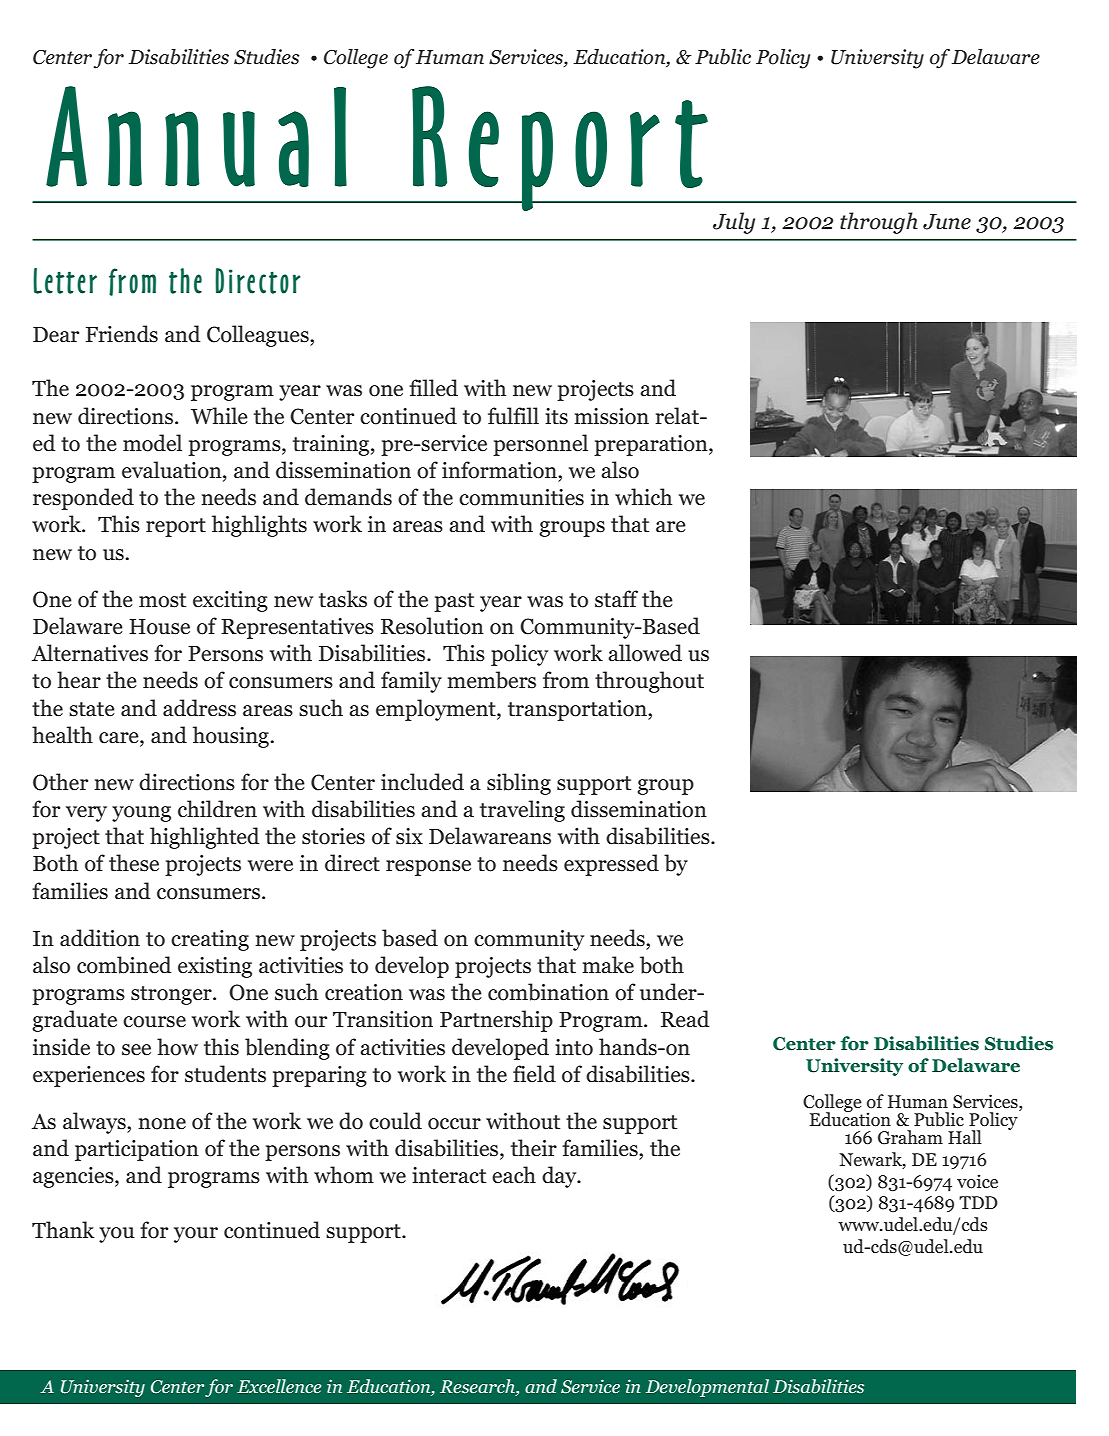 The width and height of the image is (1109, 1436). What do you see at coordinates (645, 653) in the image?
I see `allowed` at bounding box center [645, 653].
